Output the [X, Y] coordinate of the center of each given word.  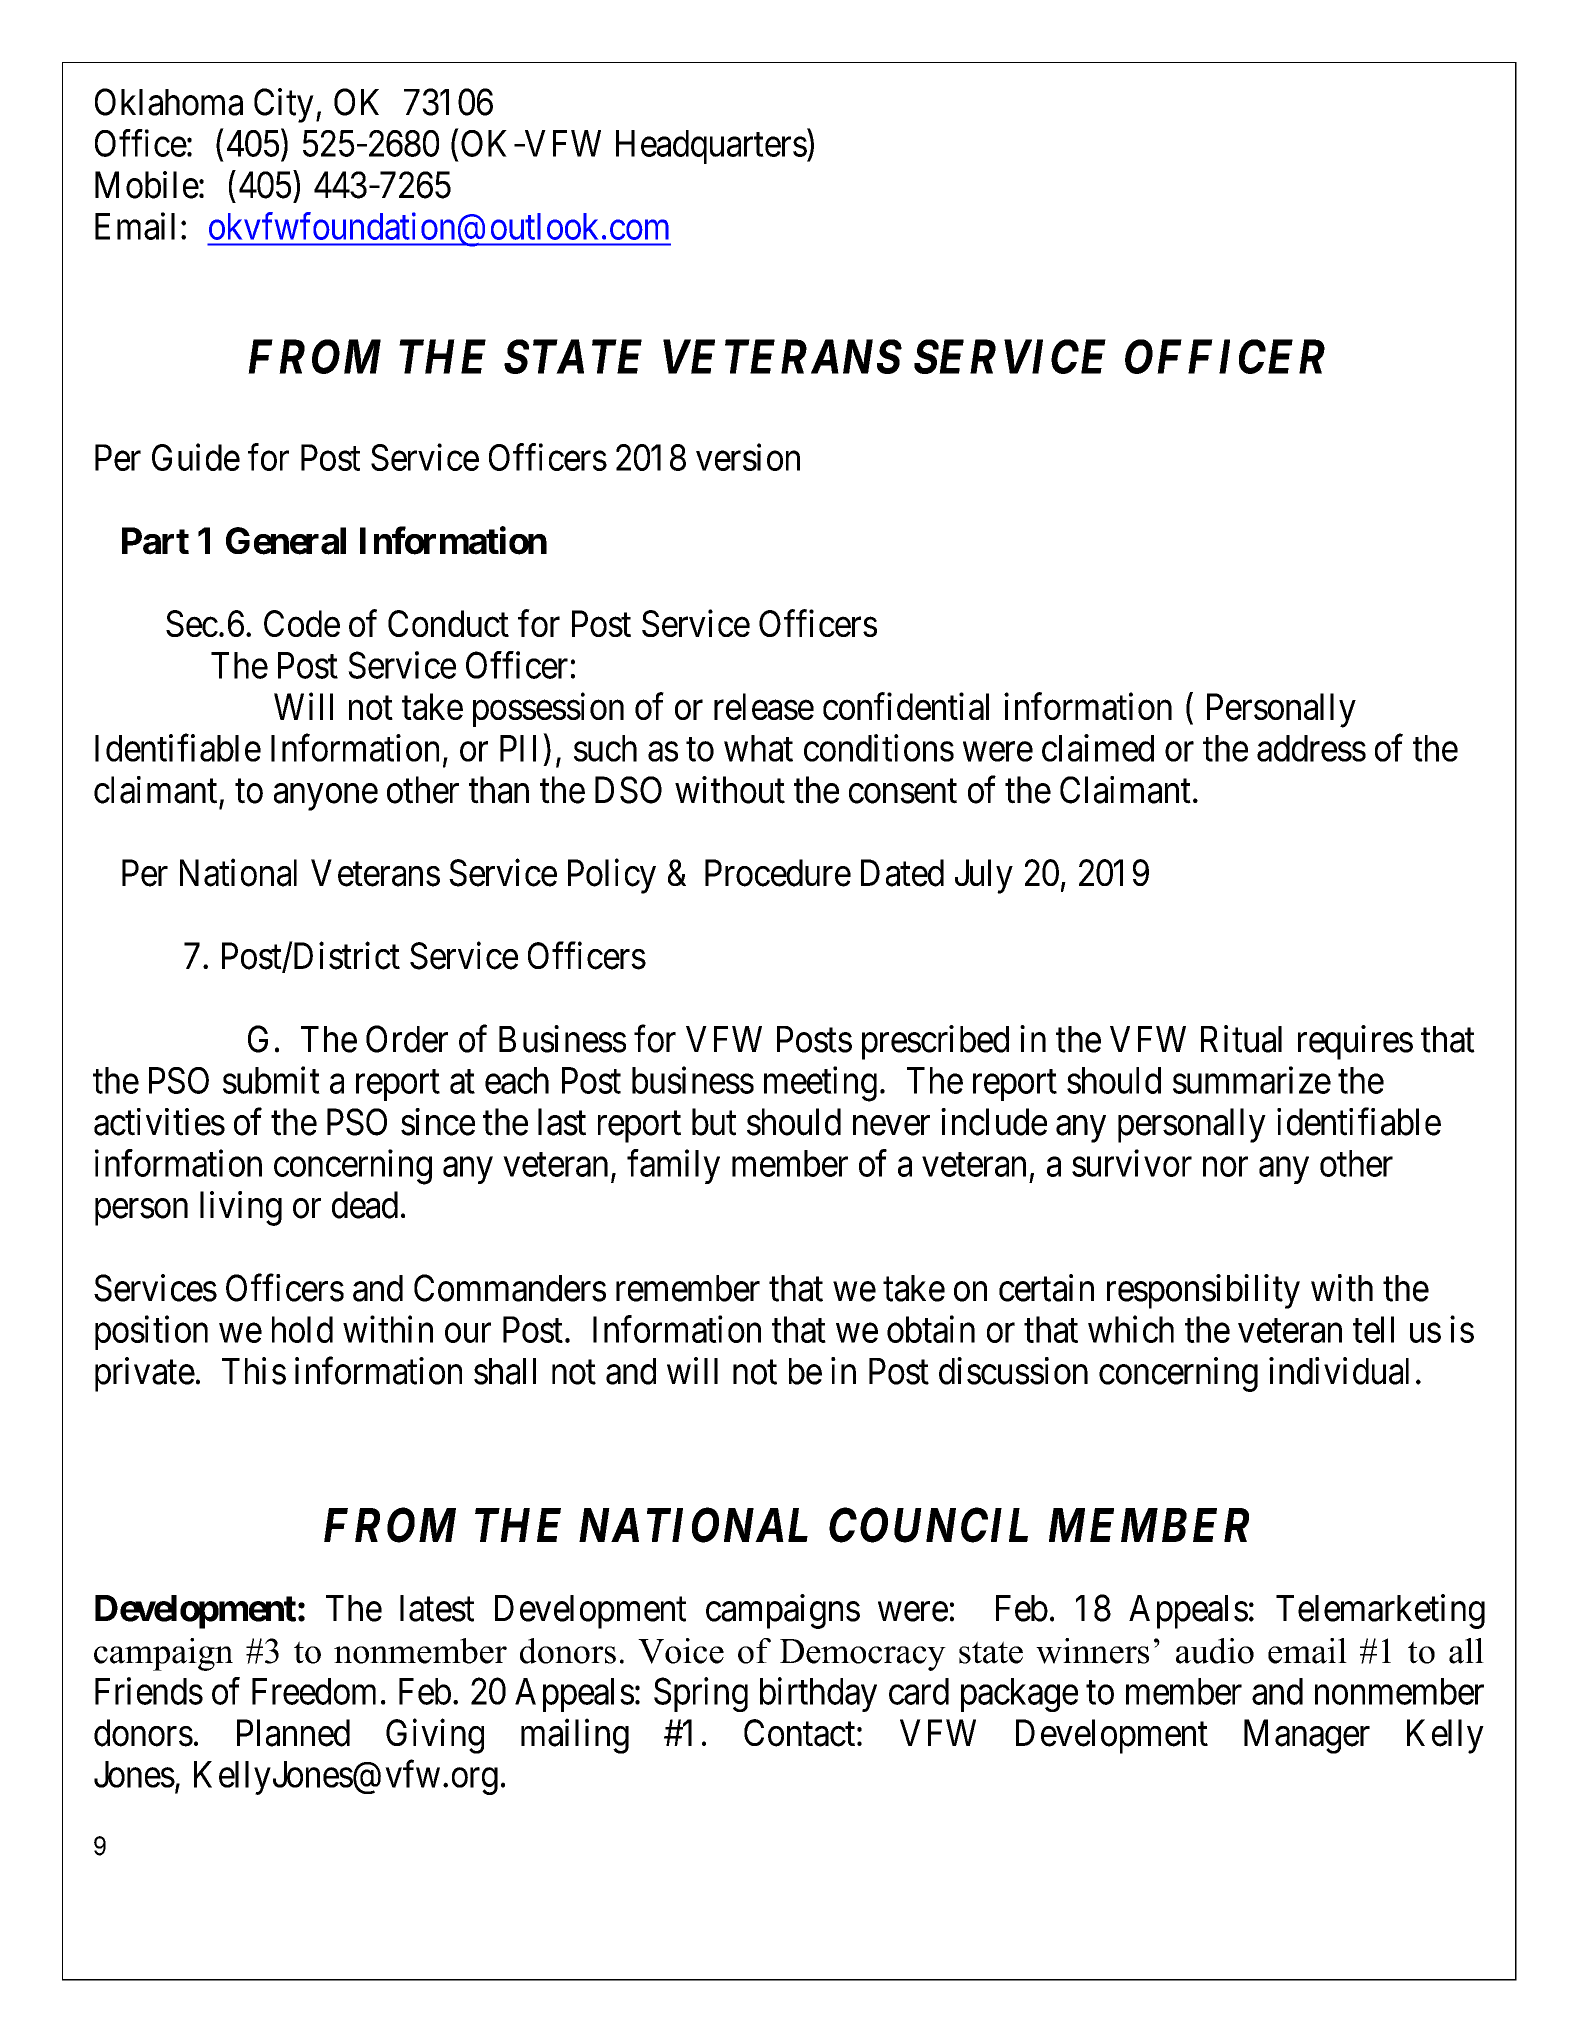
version [748, 457]
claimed [1098, 748]
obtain [931, 1329]
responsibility [1203, 1291]
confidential [906, 706]
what [758, 748]
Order [407, 1039]
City [284, 105]
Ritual [1241, 1039]
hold [302, 1329]
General [286, 541]
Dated [902, 873]
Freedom [314, 1691]
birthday [818, 1694]
